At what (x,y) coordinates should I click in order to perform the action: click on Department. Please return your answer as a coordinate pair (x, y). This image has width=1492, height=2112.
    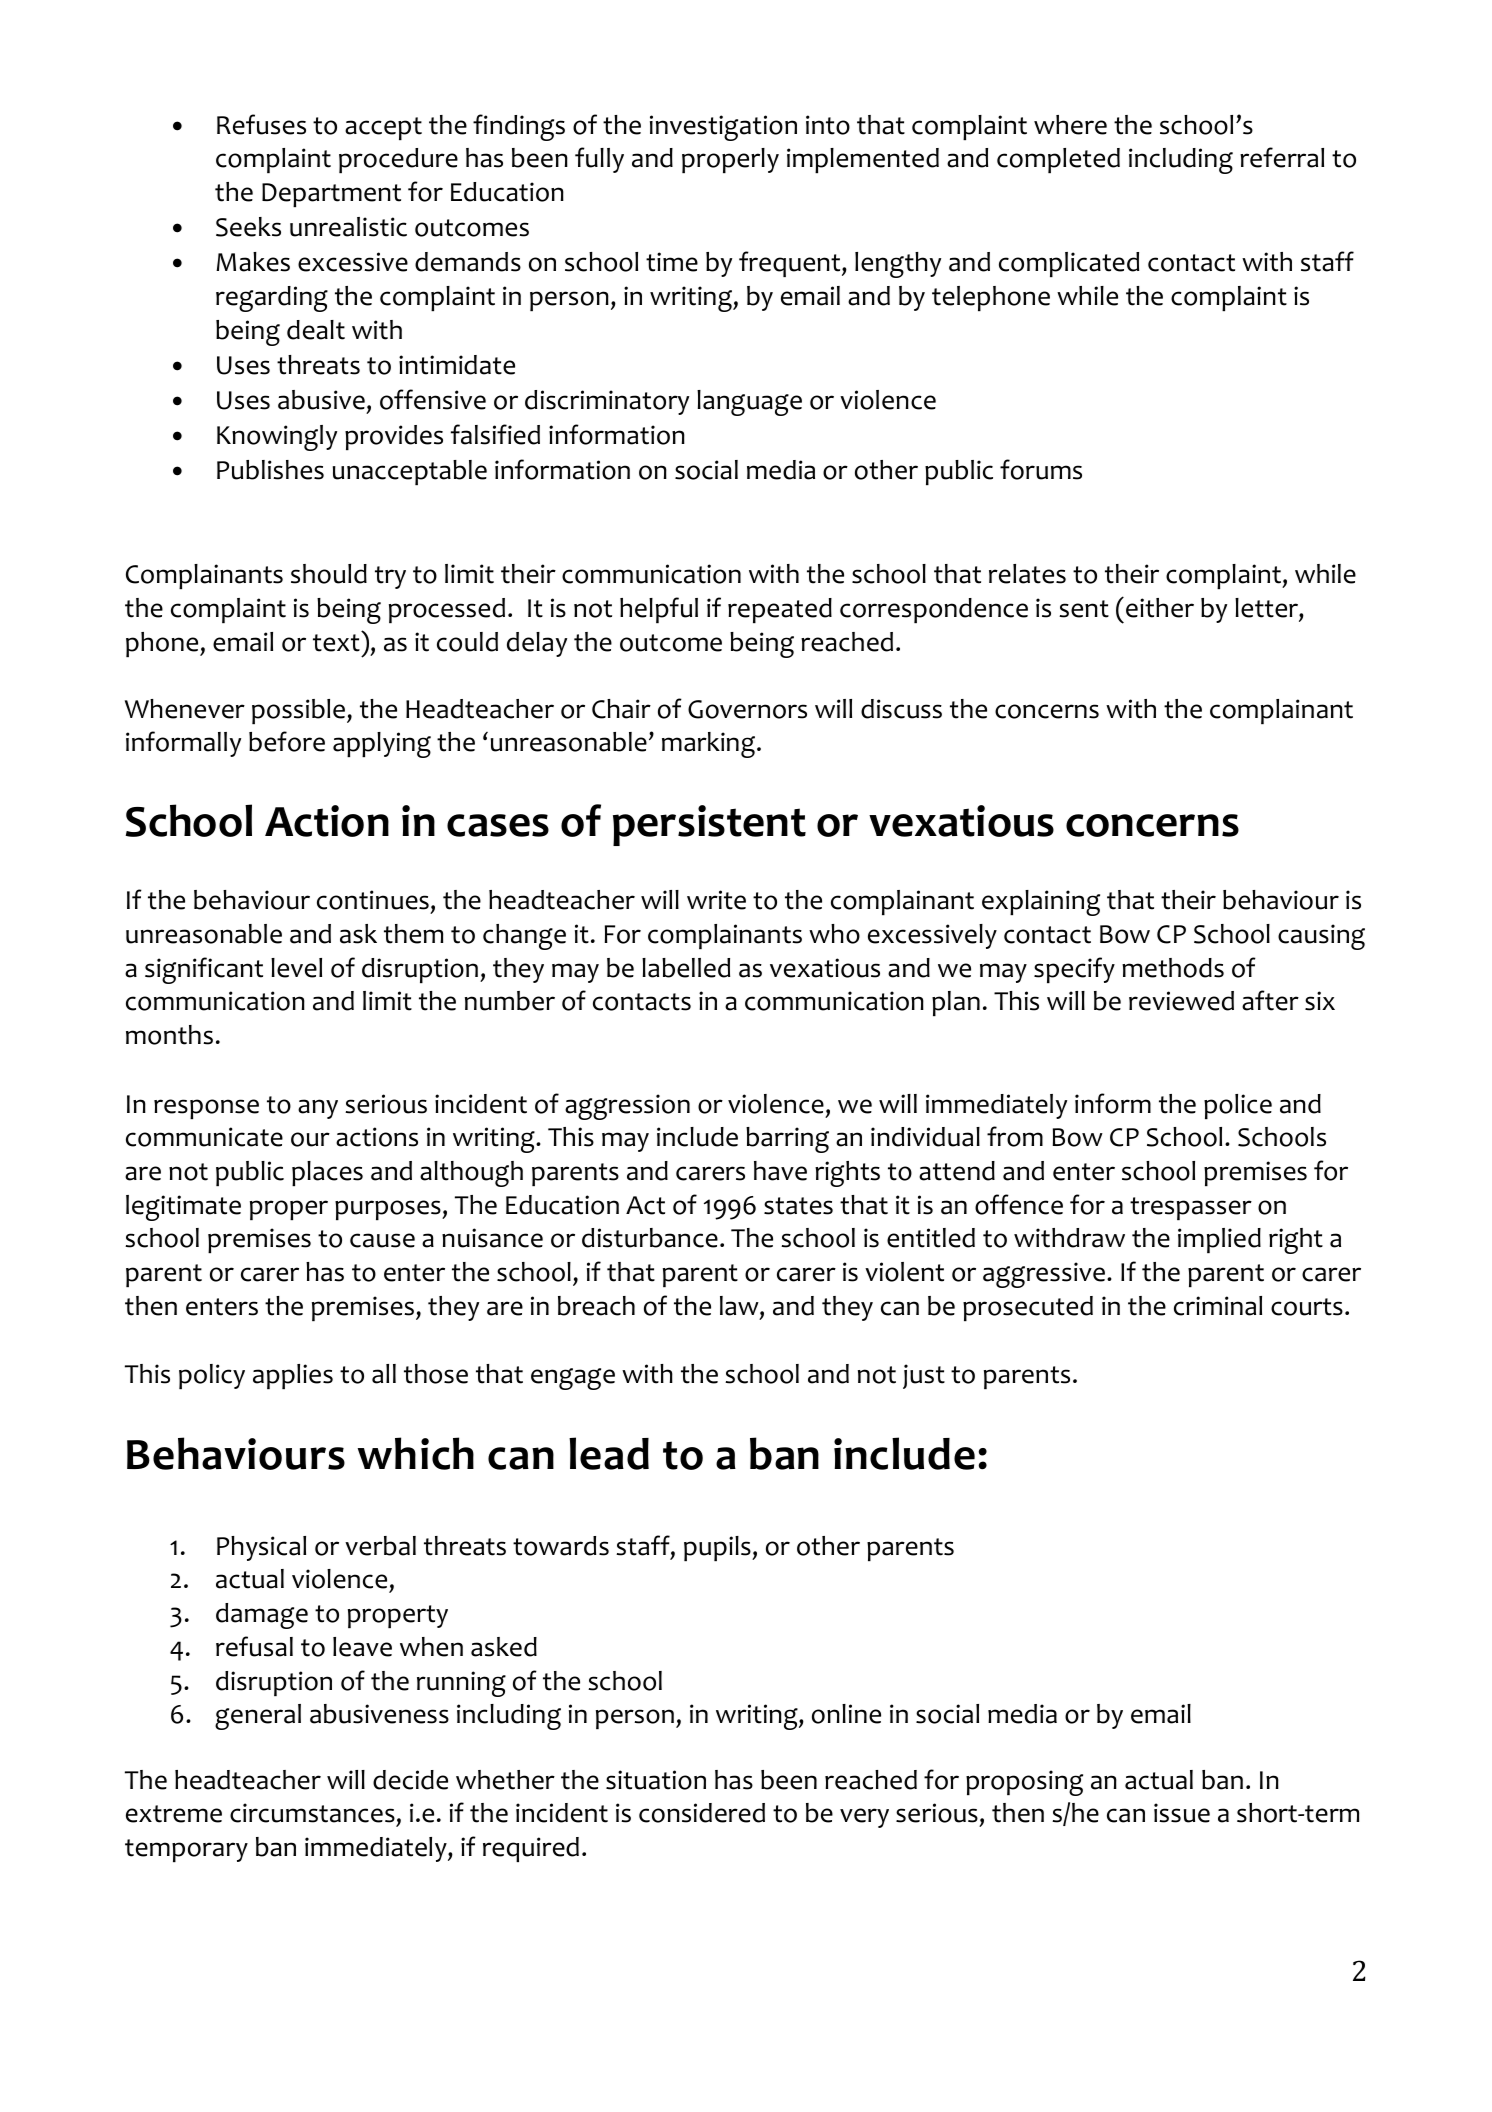
    Looking at the image, I should click on (331, 195).
